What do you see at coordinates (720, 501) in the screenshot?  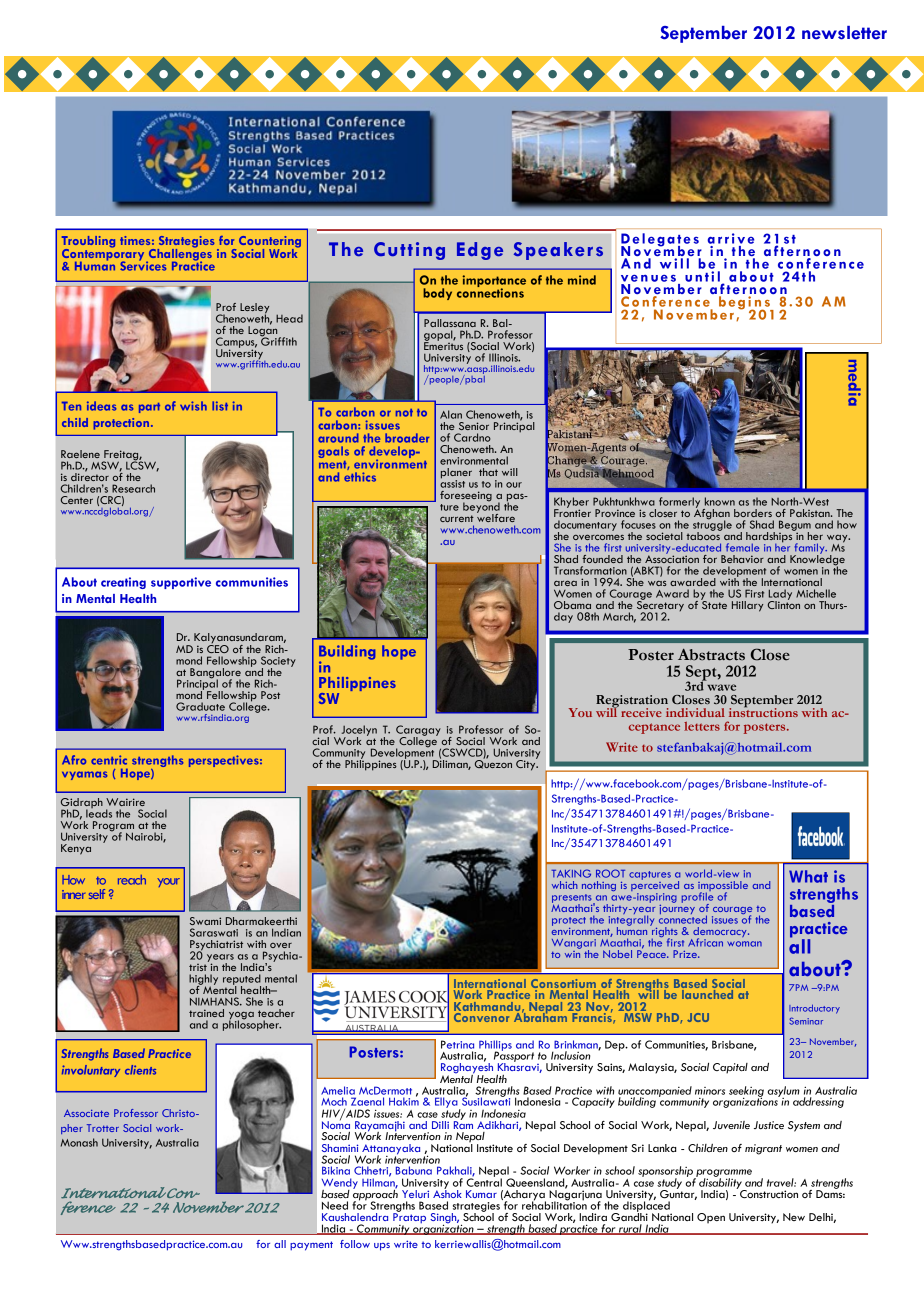 I see `known` at bounding box center [720, 501].
